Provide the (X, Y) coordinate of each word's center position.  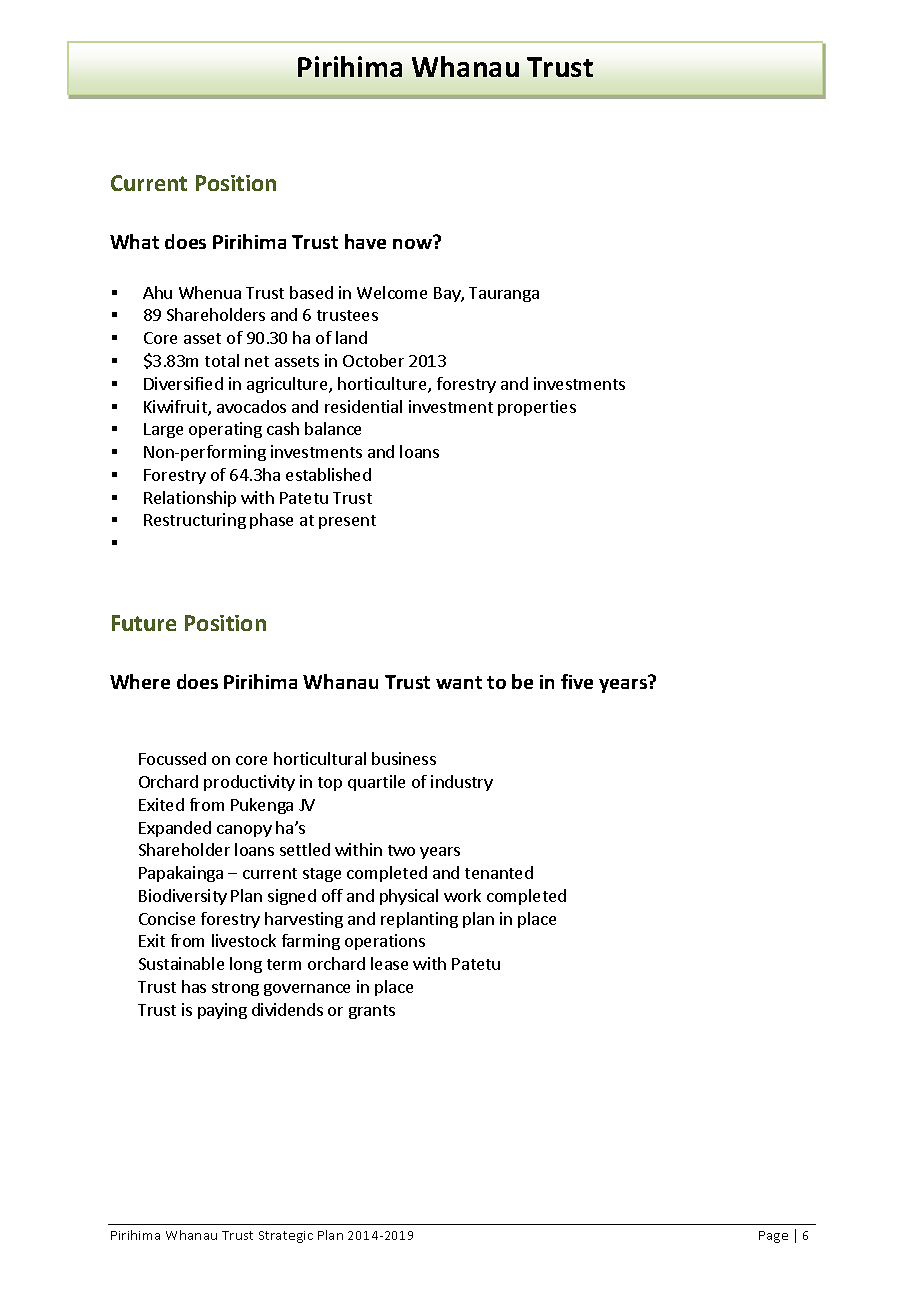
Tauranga (504, 294)
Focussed (172, 758)
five (577, 681)
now (413, 242)
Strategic (286, 1237)
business (404, 758)
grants (372, 1012)
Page (773, 1237)
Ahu (157, 292)
